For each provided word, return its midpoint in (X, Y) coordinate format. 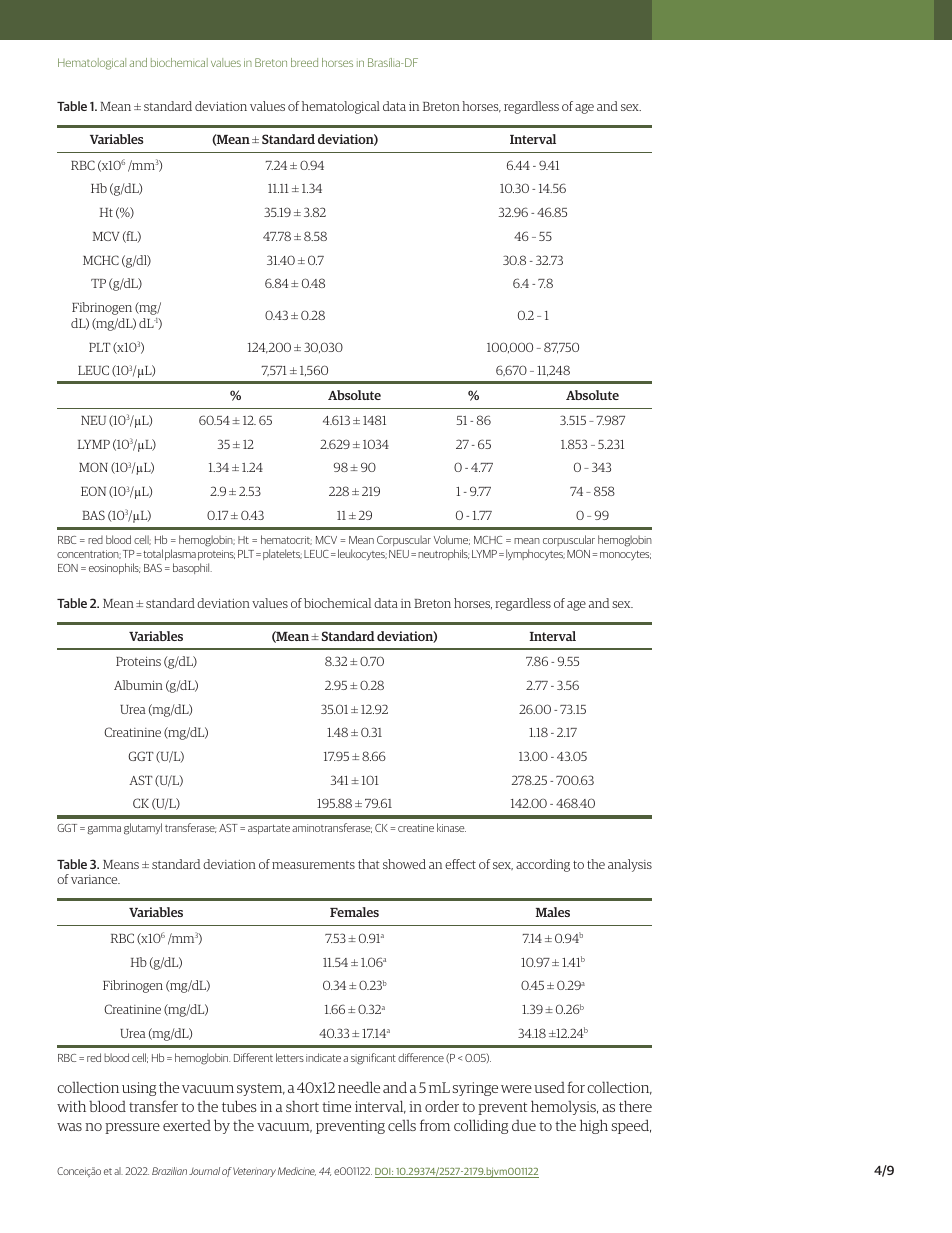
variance (95, 879)
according (543, 865)
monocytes (625, 556)
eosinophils (114, 568)
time (336, 1106)
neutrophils (443, 554)
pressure (132, 1128)
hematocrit (286, 540)
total (153, 553)
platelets (282, 554)
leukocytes (362, 554)
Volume (452, 540)
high (594, 1126)
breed (304, 62)
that (368, 864)
